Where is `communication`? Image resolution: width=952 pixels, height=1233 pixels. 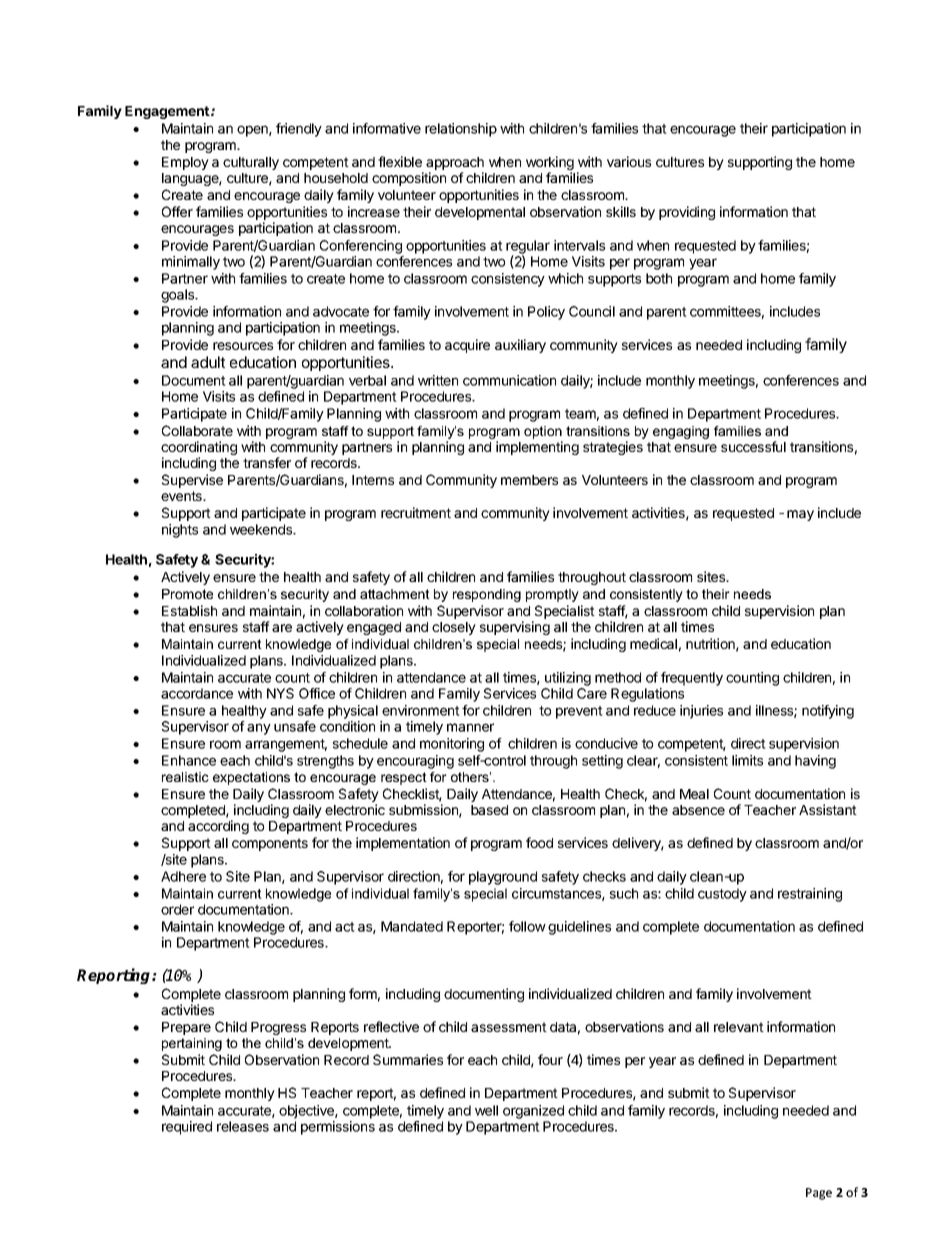
communication is located at coordinates (509, 380).
